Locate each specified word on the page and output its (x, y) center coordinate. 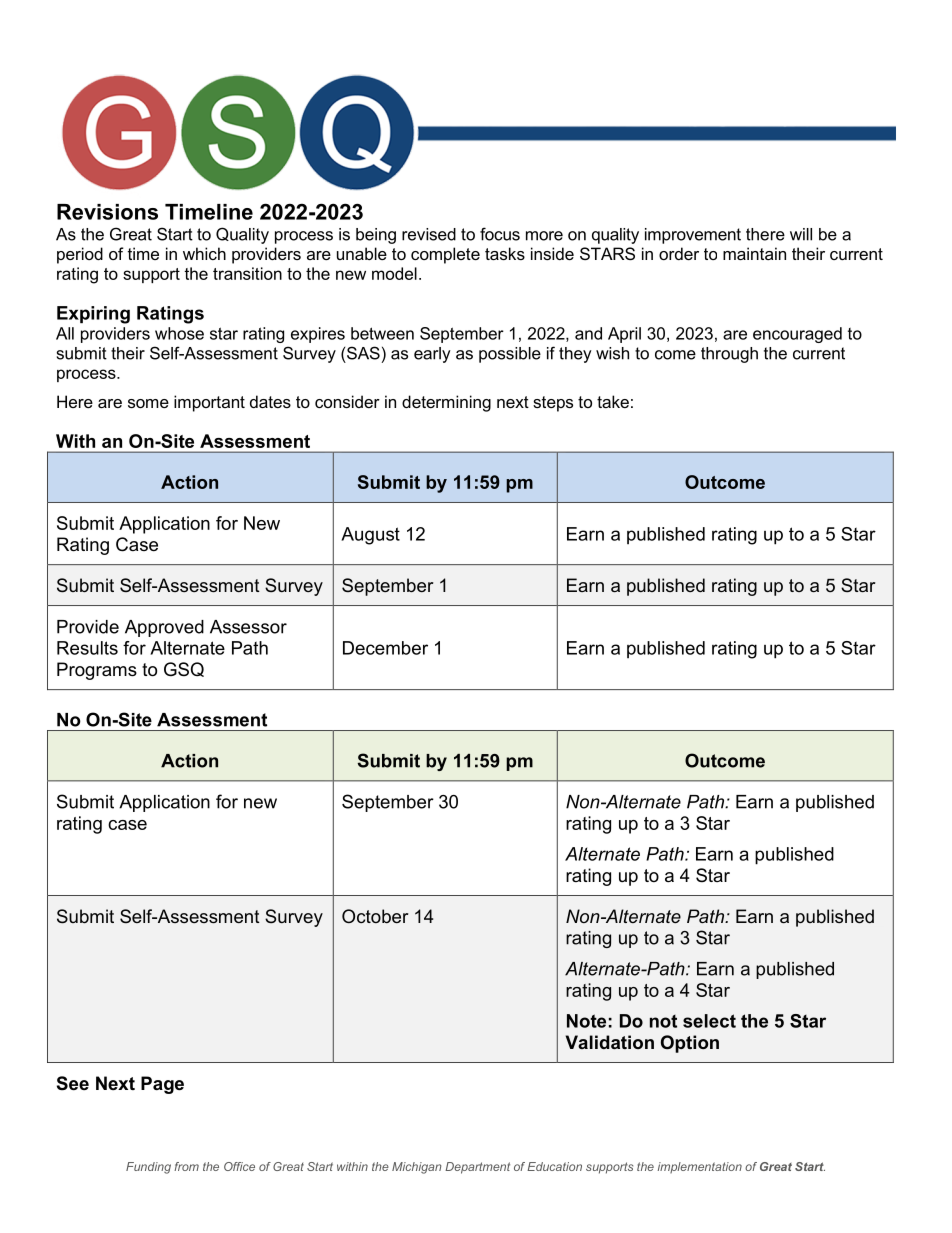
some (148, 403)
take (613, 401)
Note (586, 1021)
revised (429, 234)
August (370, 536)
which (204, 253)
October (375, 916)
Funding (148, 1168)
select (709, 1021)
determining (446, 403)
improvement (693, 236)
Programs (97, 671)
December (385, 648)
